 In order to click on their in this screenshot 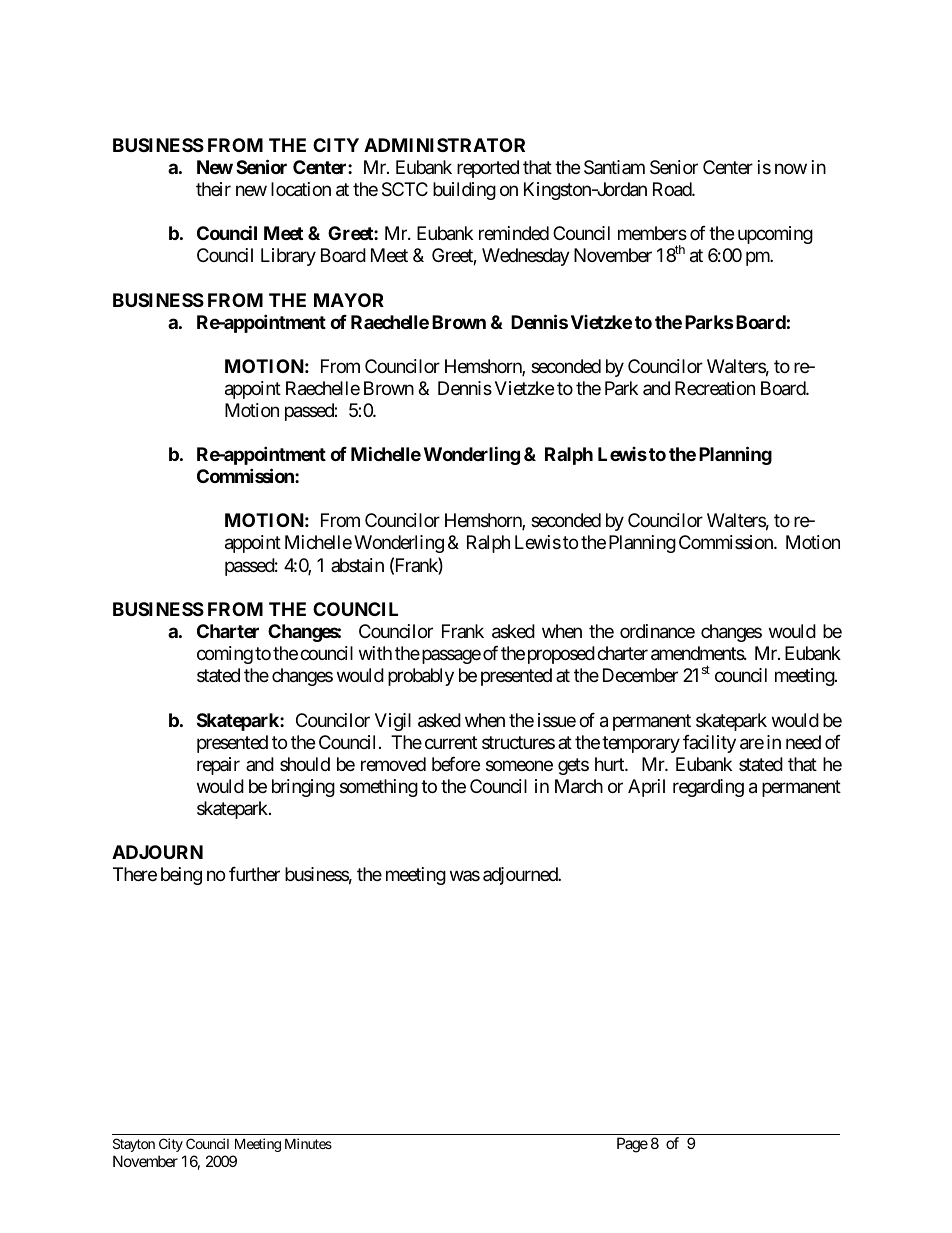, I will do `click(213, 189)`.
